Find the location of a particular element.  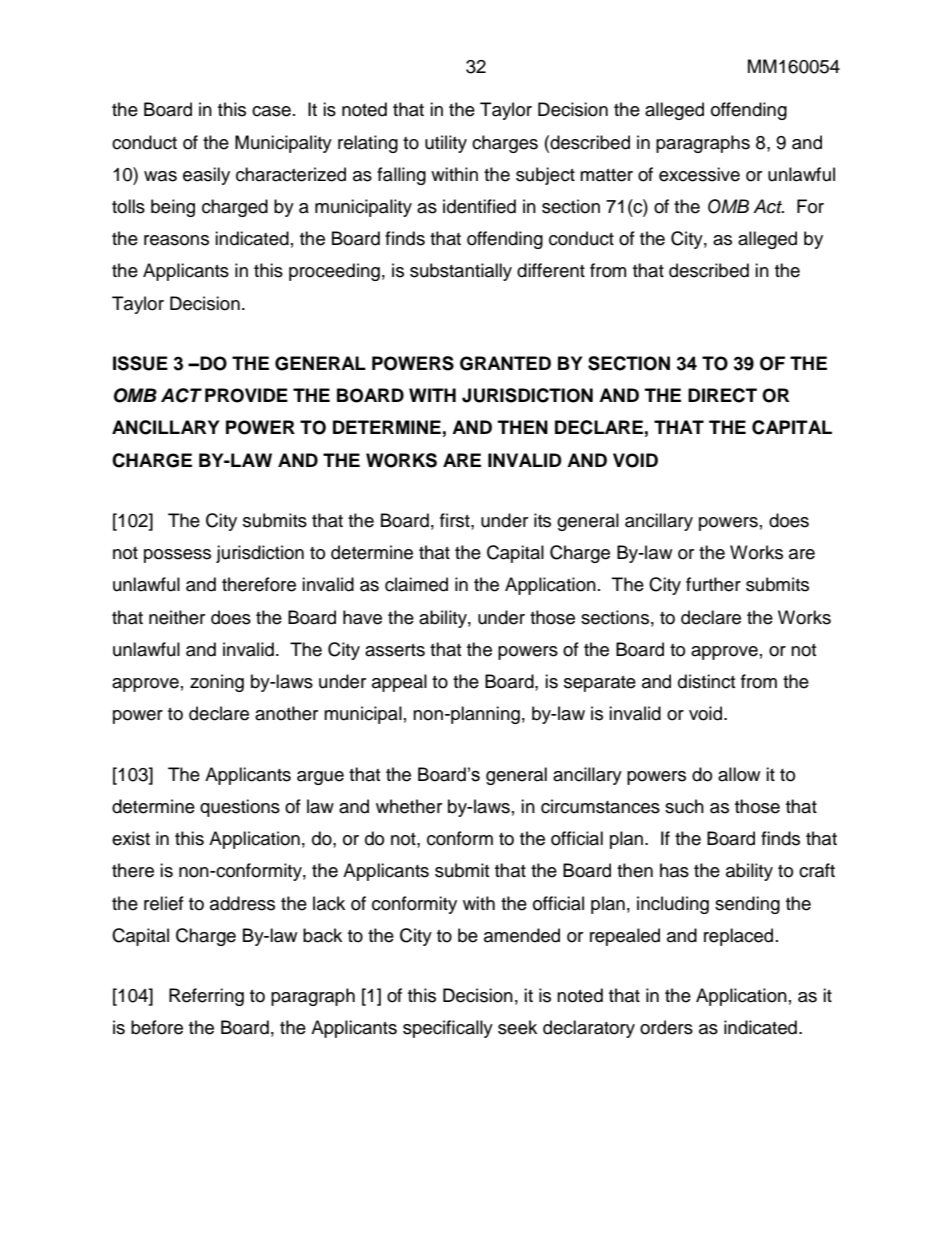

GRANTED is located at coordinates (505, 363).
